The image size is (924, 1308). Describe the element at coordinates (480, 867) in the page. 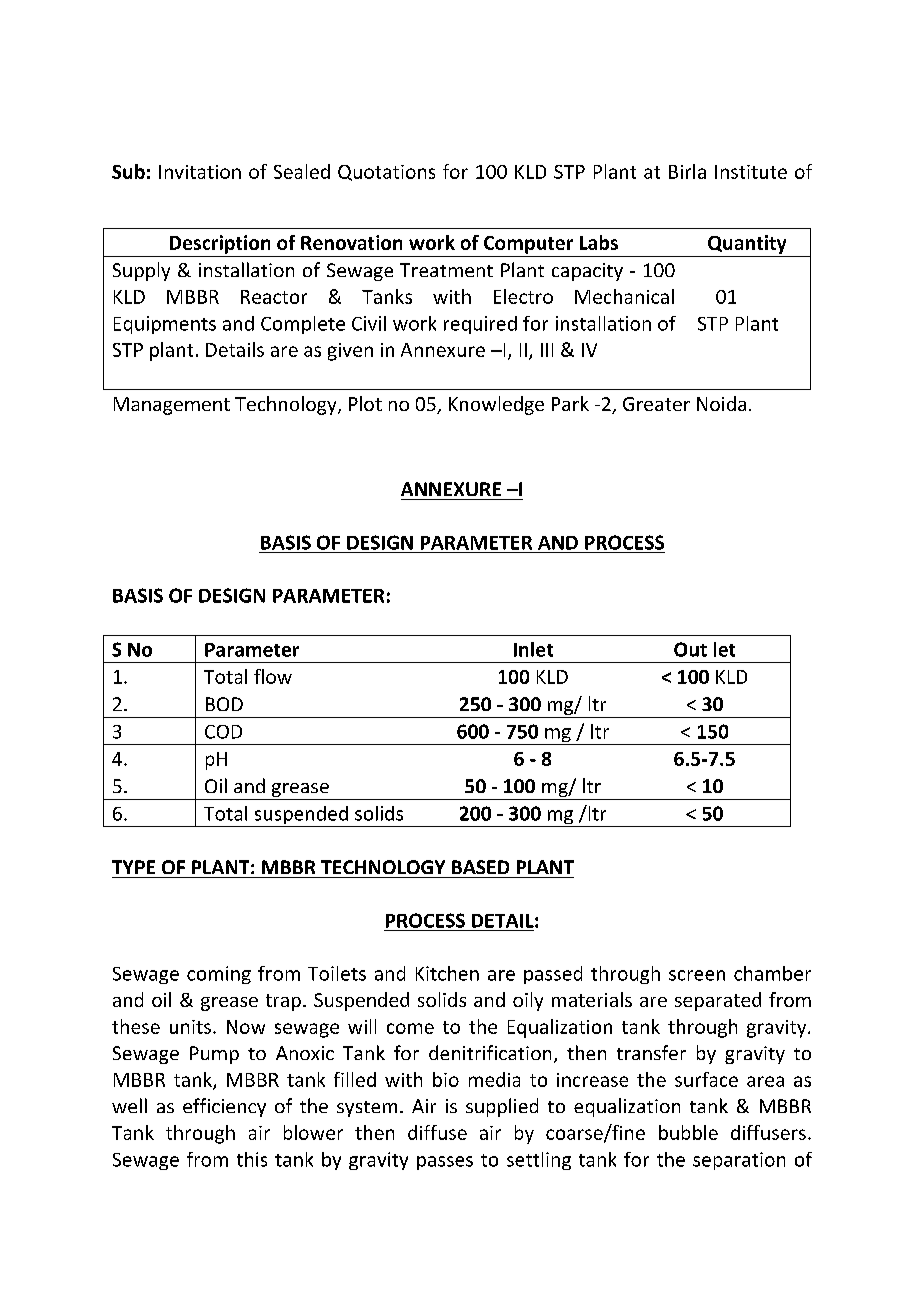

I see `BASED` at that location.
